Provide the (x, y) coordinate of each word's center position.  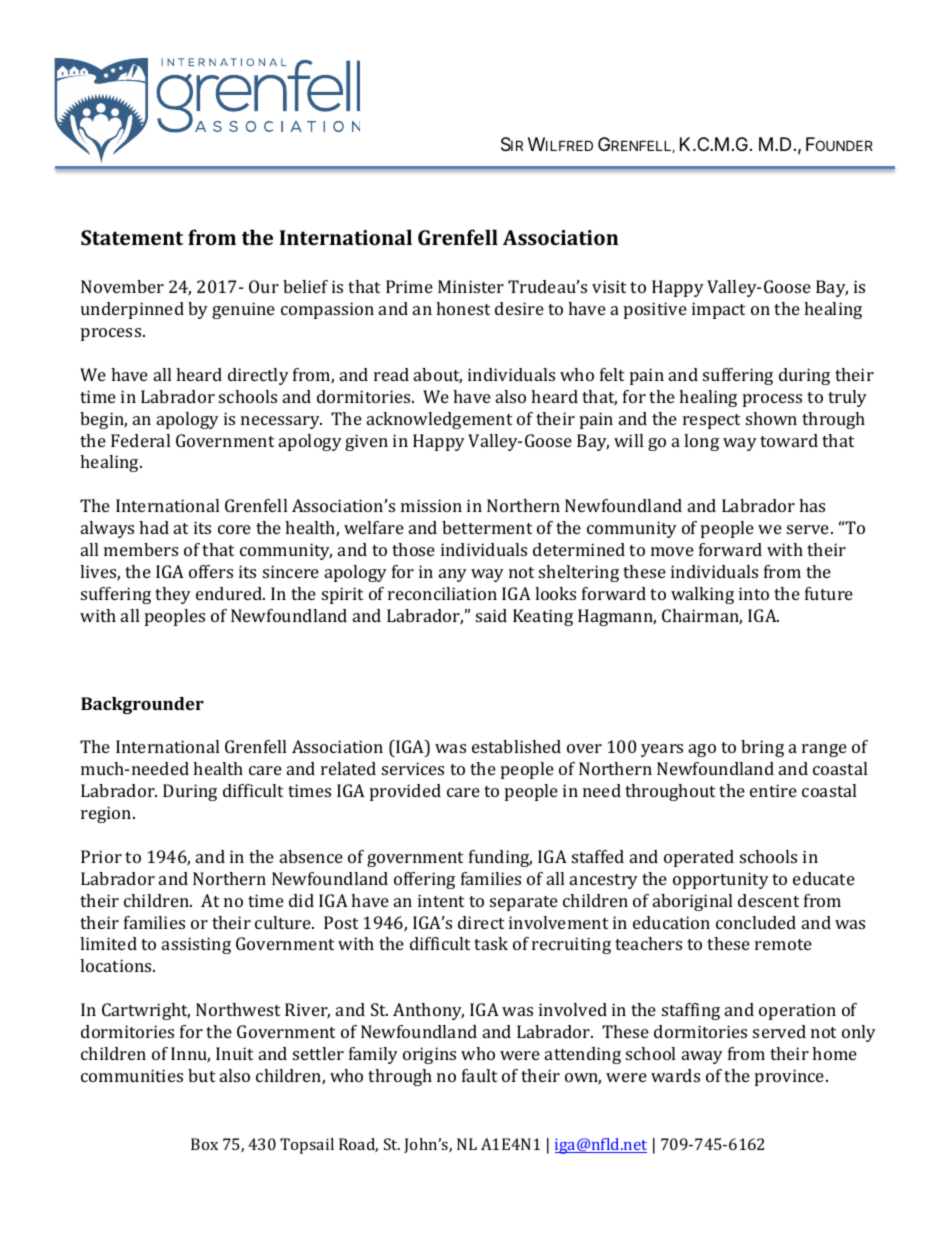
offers (211, 571)
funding (500, 858)
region (107, 814)
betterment (487, 527)
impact (718, 310)
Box (204, 1144)
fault (479, 1075)
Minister (471, 286)
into (754, 593)
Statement (132, 237)
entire (773, 790)
